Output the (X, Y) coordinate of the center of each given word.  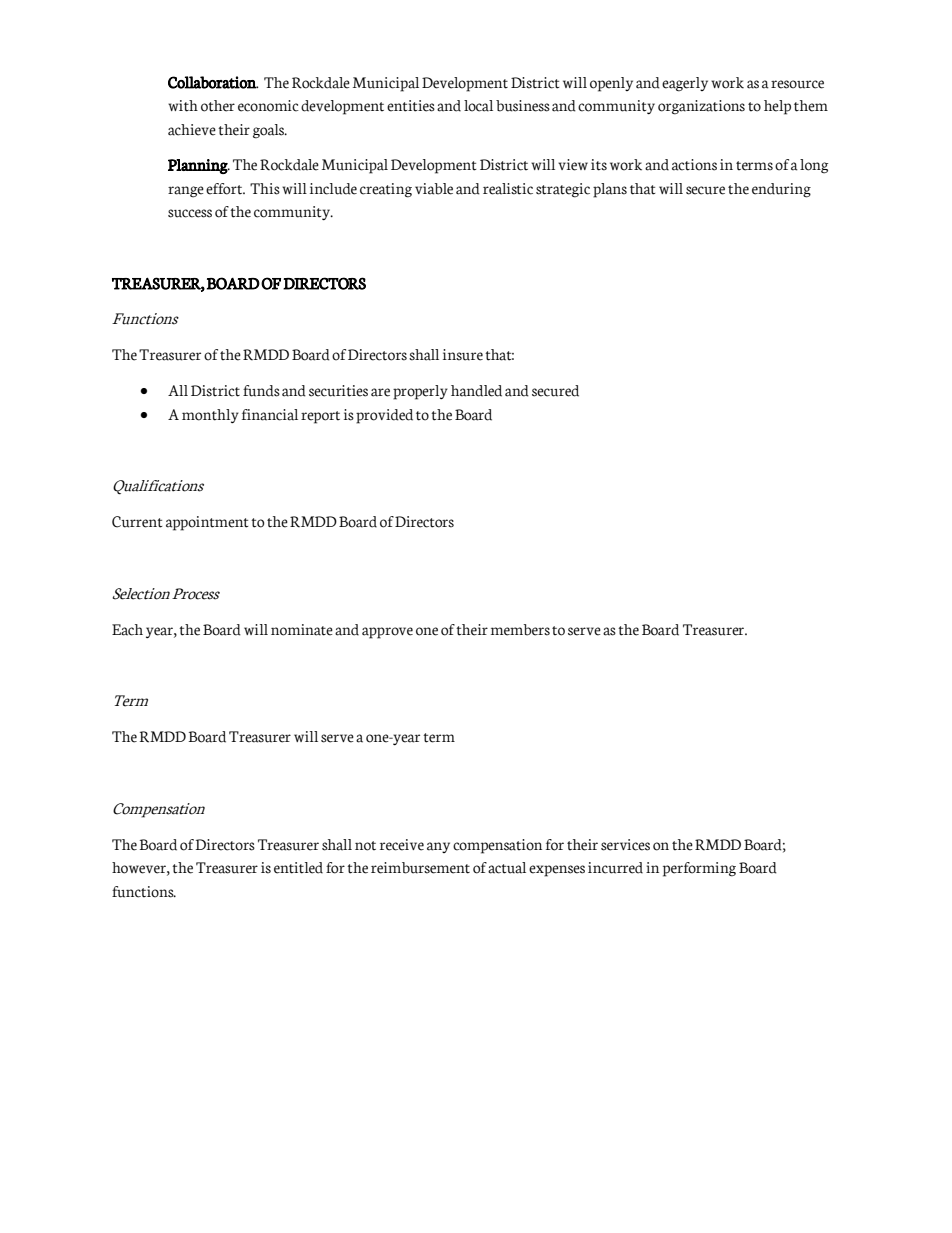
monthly (210, 416)
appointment (207, 523)
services (625, 845)
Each (127, 630)
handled (476, 391)
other (218, 106)
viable (434, 189)
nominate (302, 630)
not (365, 846)
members (520, 630)
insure (463, 355)
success (190, 213)
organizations (701, 107)
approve (387, 633)
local (478, 106)
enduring (781, 190)
